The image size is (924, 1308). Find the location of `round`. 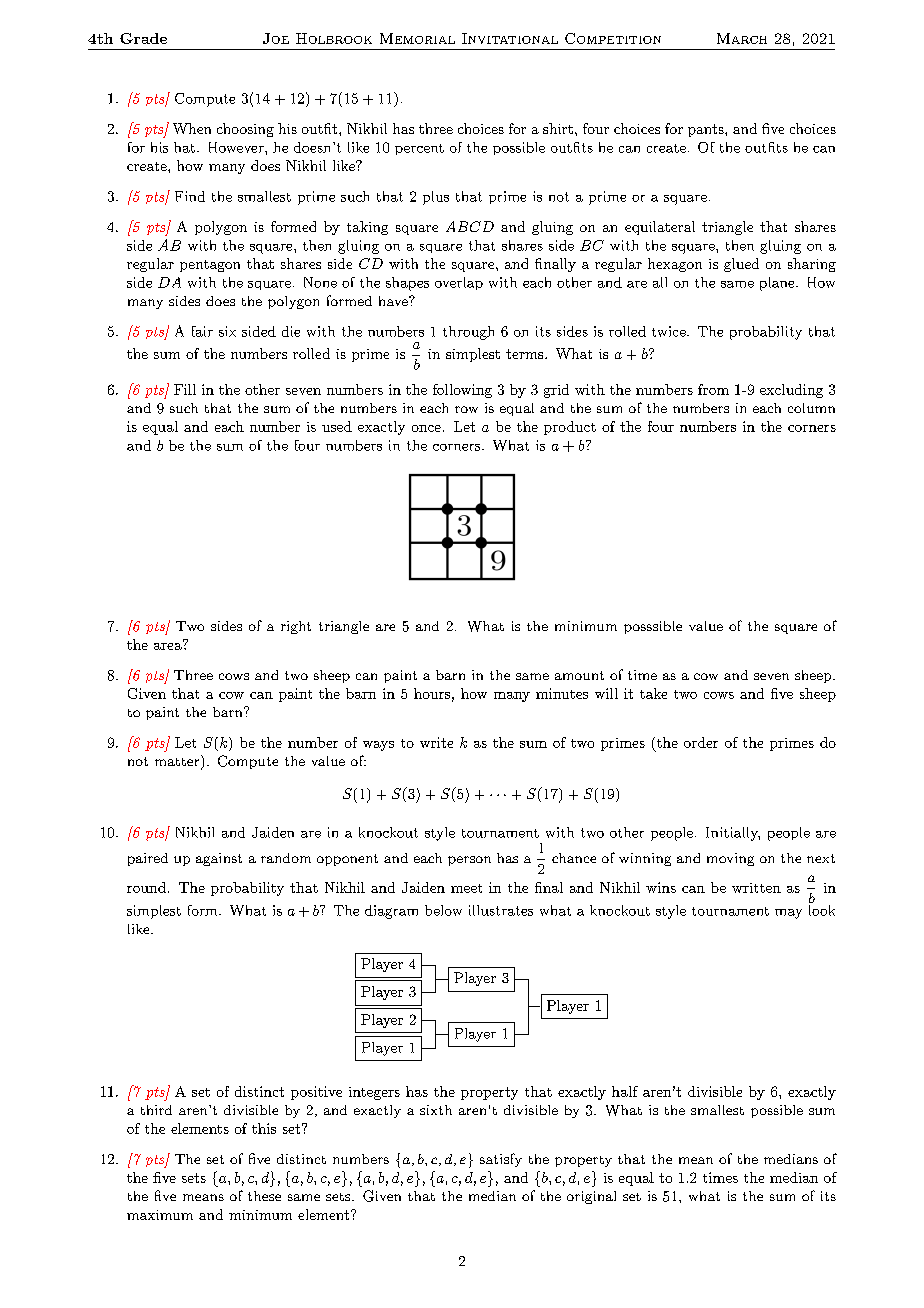

round is located at coordinates (146, 887).
